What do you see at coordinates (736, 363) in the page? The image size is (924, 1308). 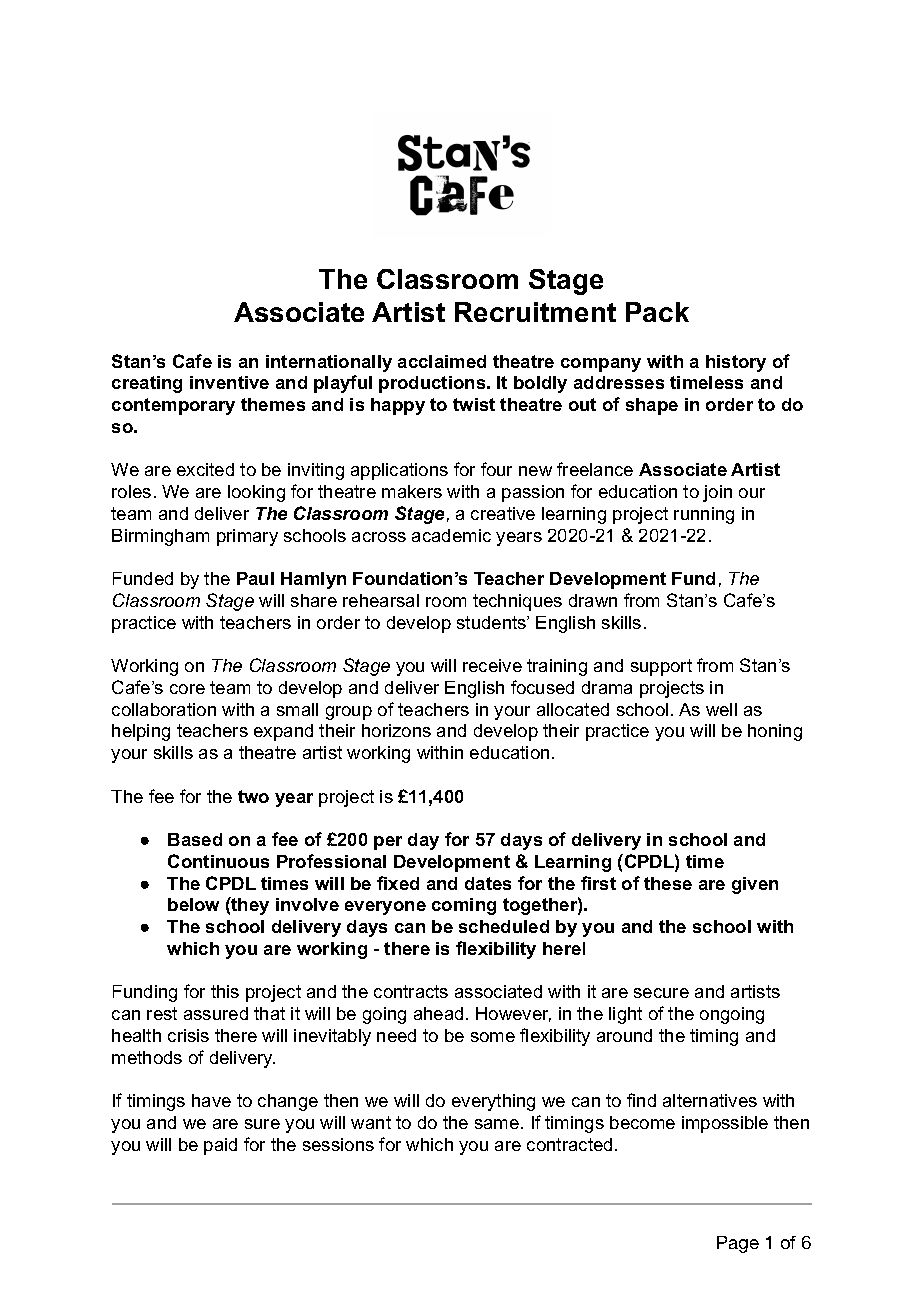 I see `history` at bounding box center [736, 363].
